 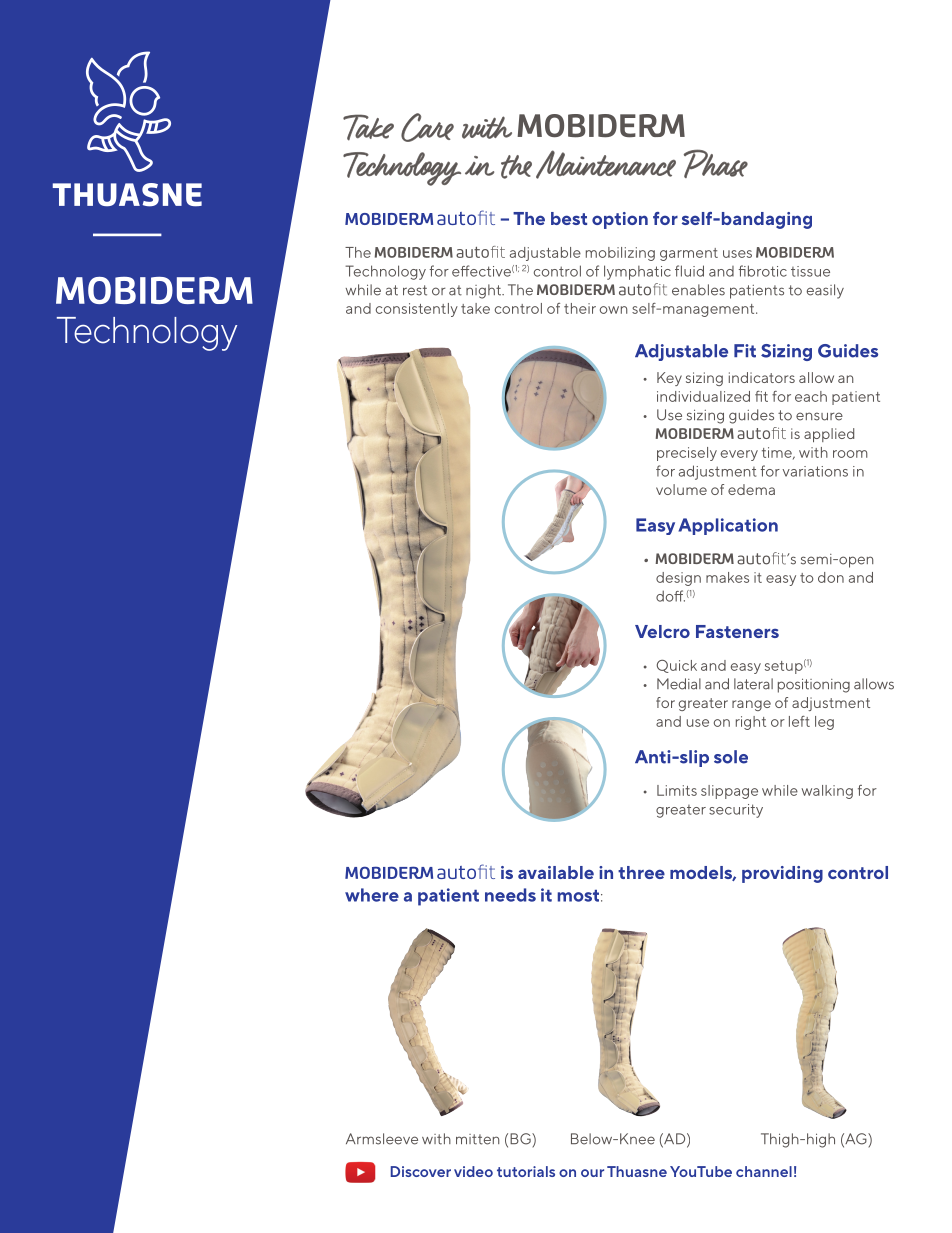 I want to click on consistently, so click(x=417, y=310).
